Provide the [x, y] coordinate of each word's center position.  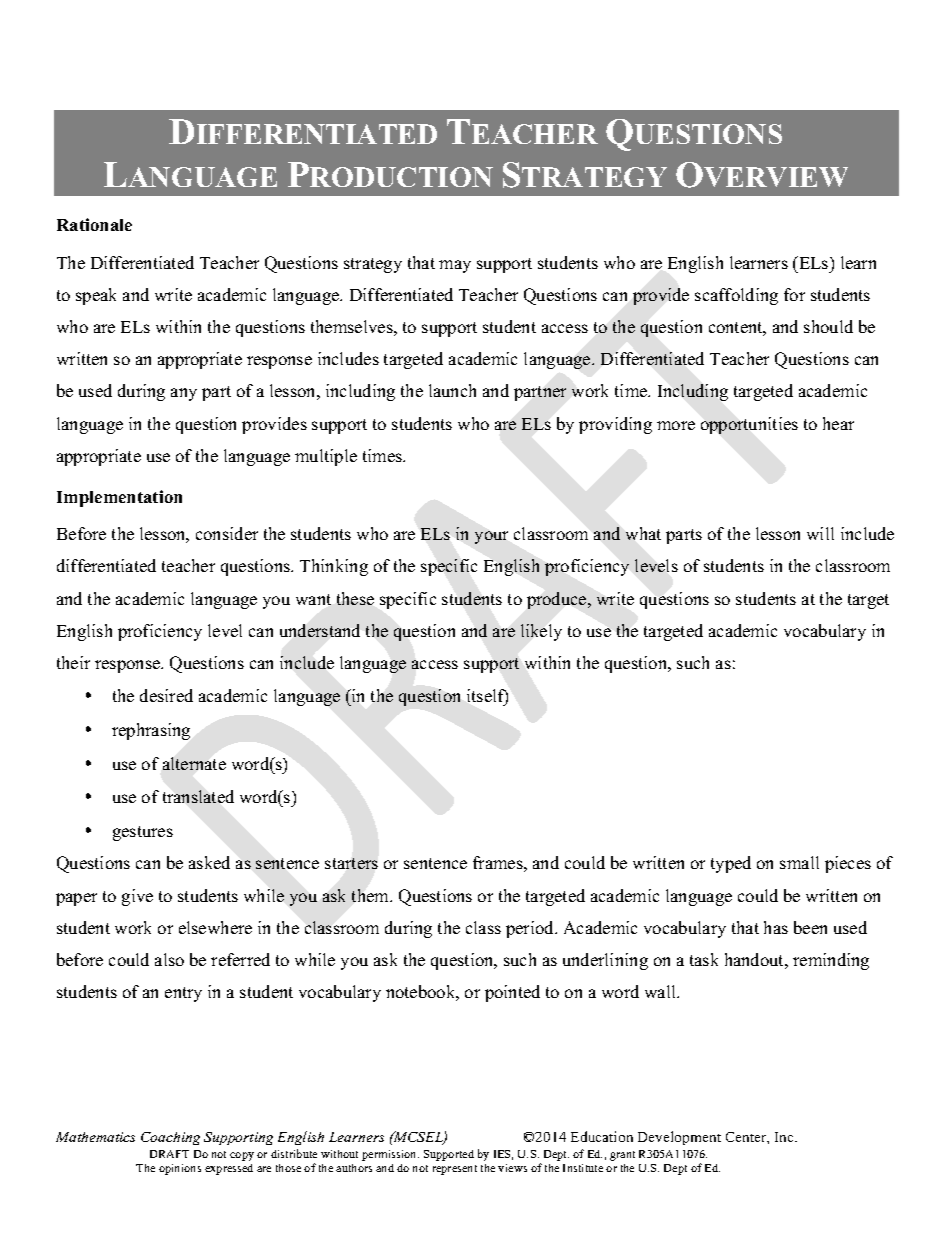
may [455, 266]
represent [455, 1170]
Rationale [94, 224]
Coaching [170, 1138]
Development [679, 1138]
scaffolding [736, 296]
